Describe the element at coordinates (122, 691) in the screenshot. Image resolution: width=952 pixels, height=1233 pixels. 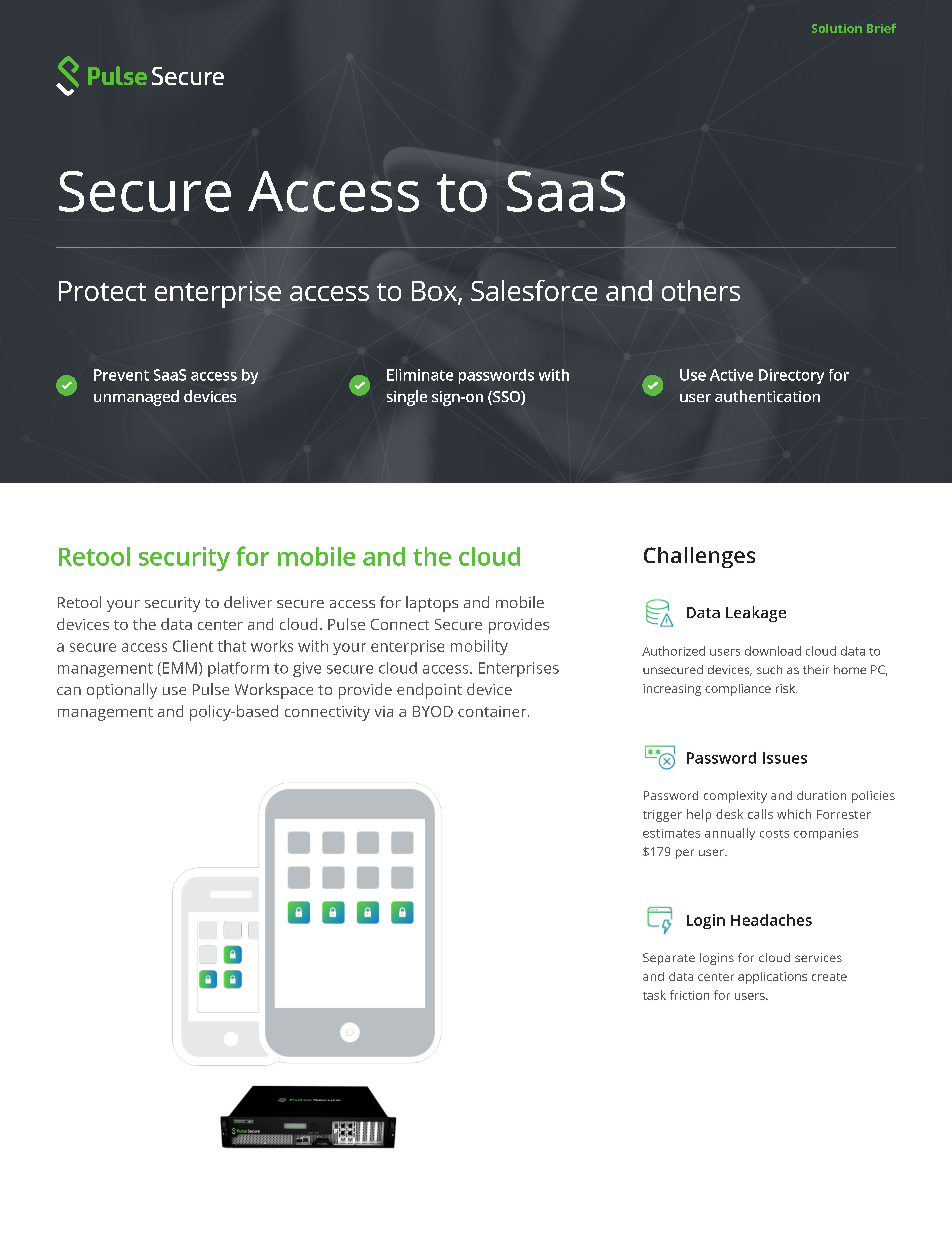
I see `optionally` at that location.
